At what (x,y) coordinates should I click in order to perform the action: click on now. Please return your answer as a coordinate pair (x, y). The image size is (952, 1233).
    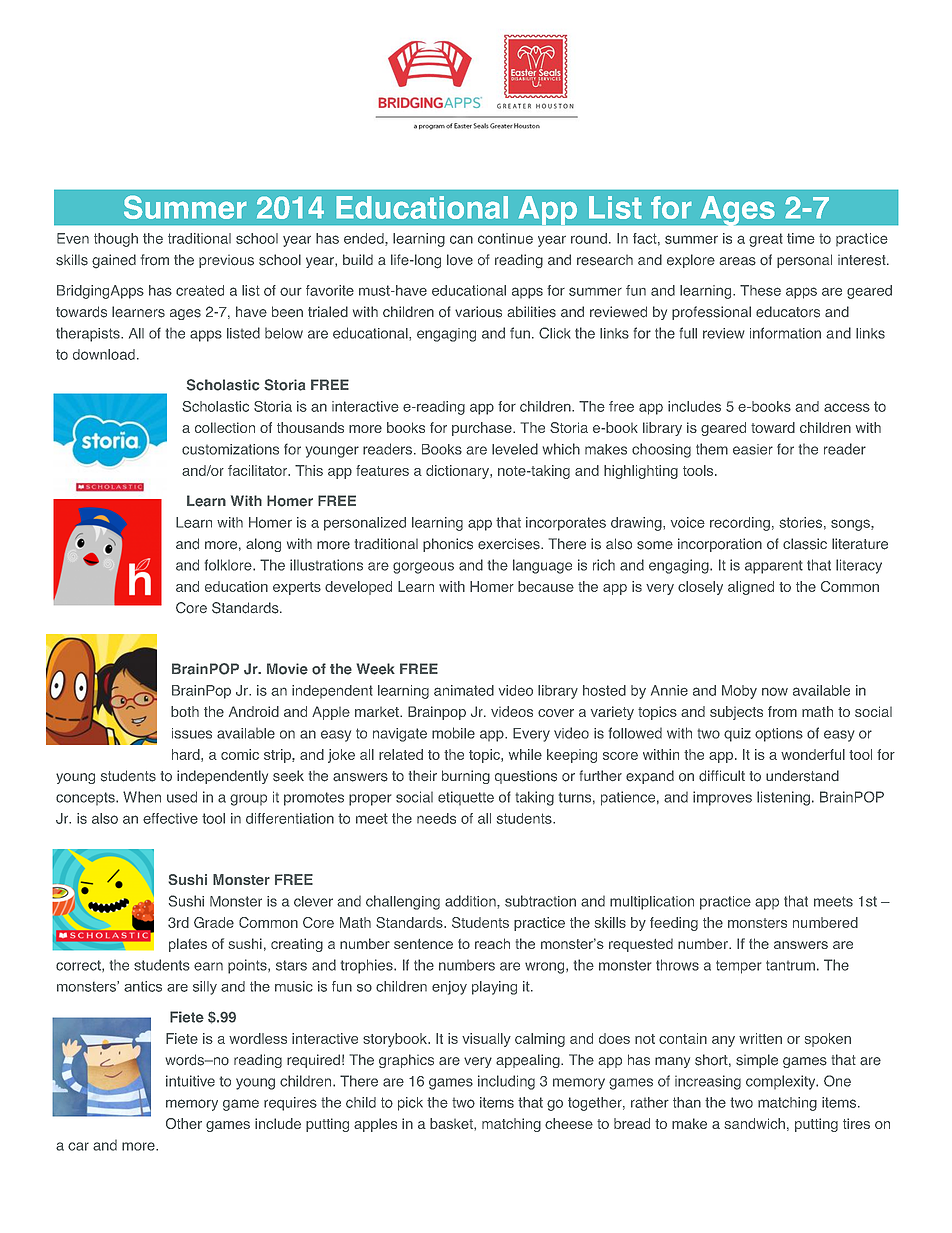
    Looking at the image, I should click on (775, 691).
